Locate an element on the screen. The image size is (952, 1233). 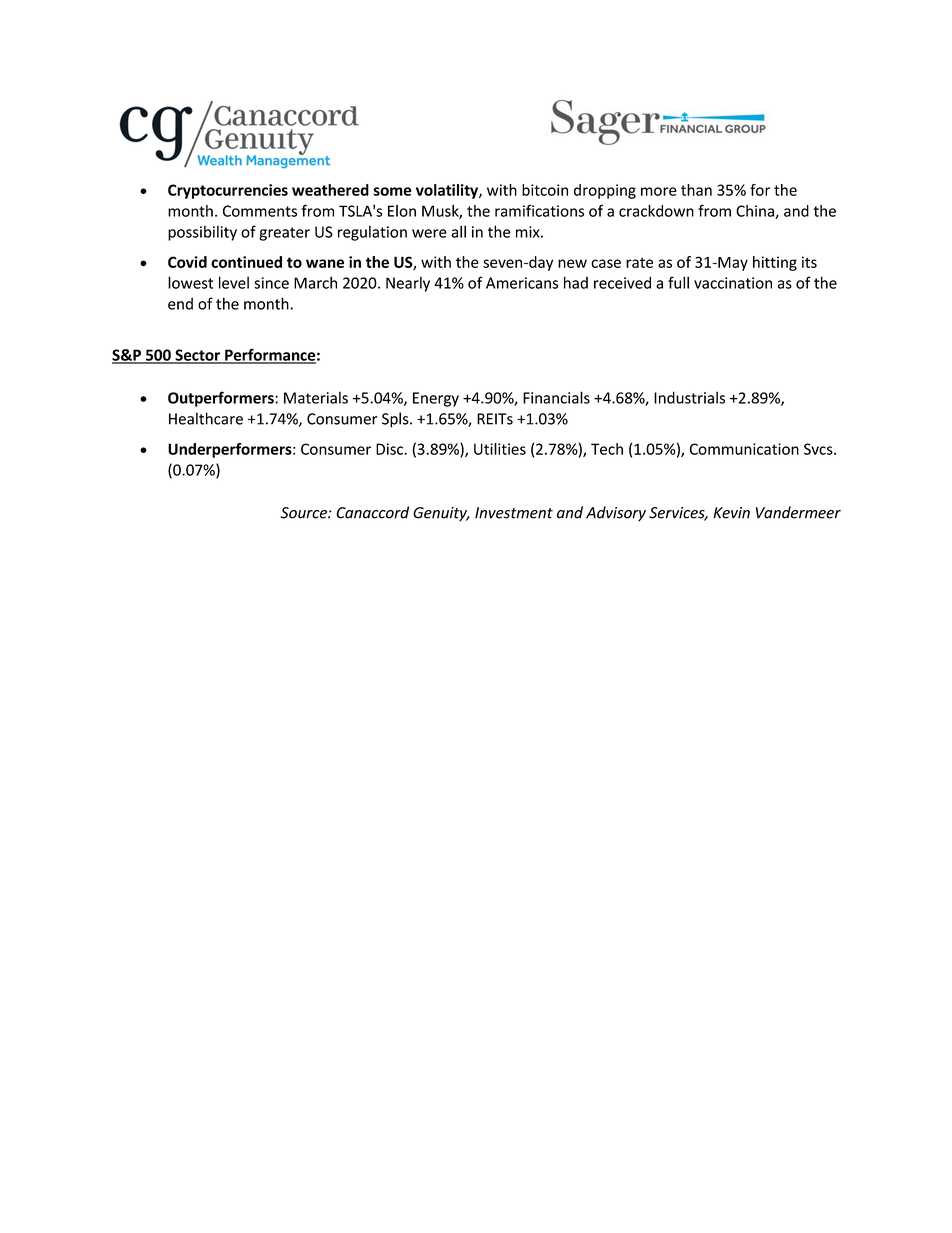
Investment is located at coordinates (514, 513).
